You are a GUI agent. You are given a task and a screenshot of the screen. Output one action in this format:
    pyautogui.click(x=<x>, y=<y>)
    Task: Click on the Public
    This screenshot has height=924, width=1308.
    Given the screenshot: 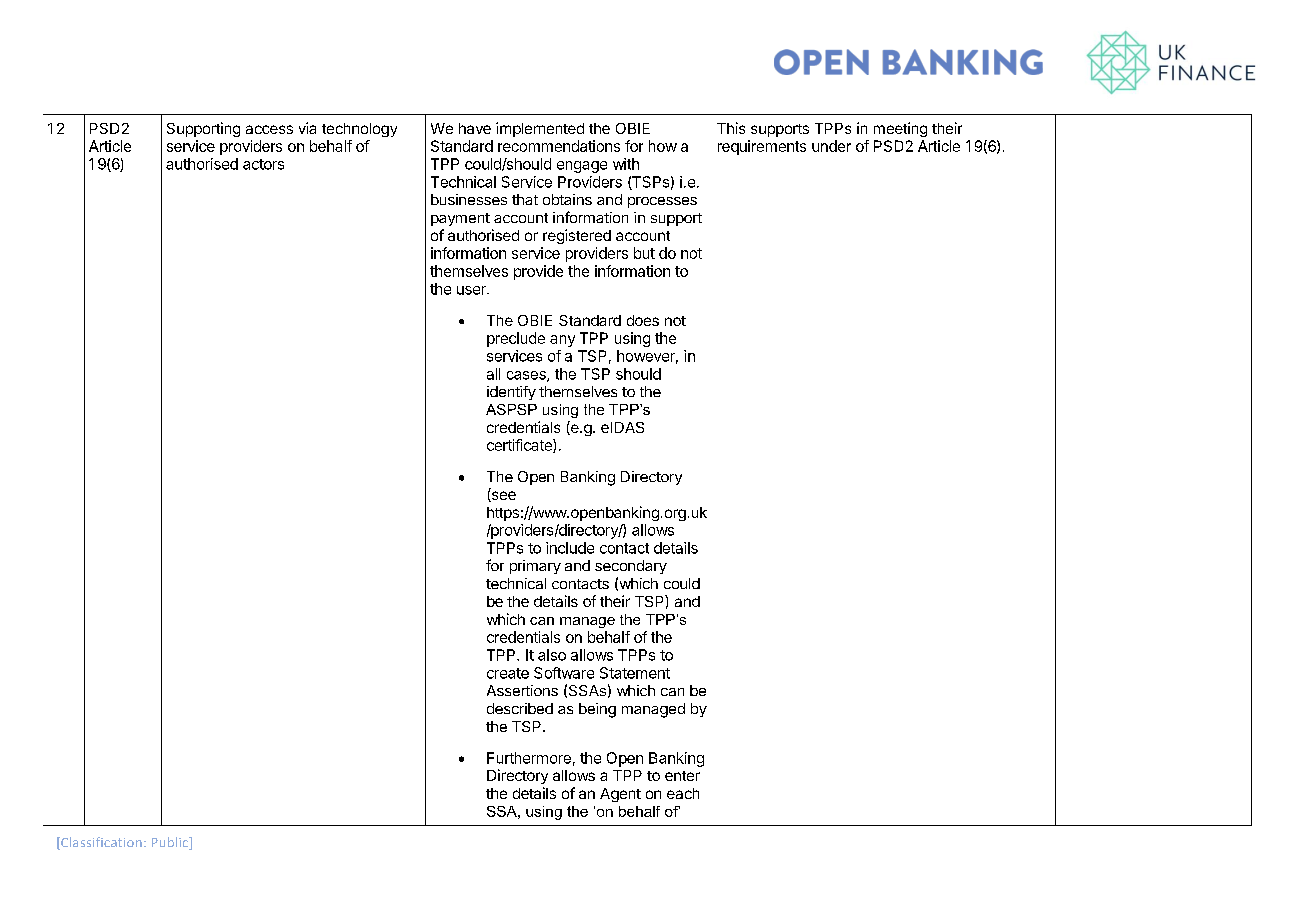 What is the action you would take?
    pyautogui.click(x=171, y=843)
